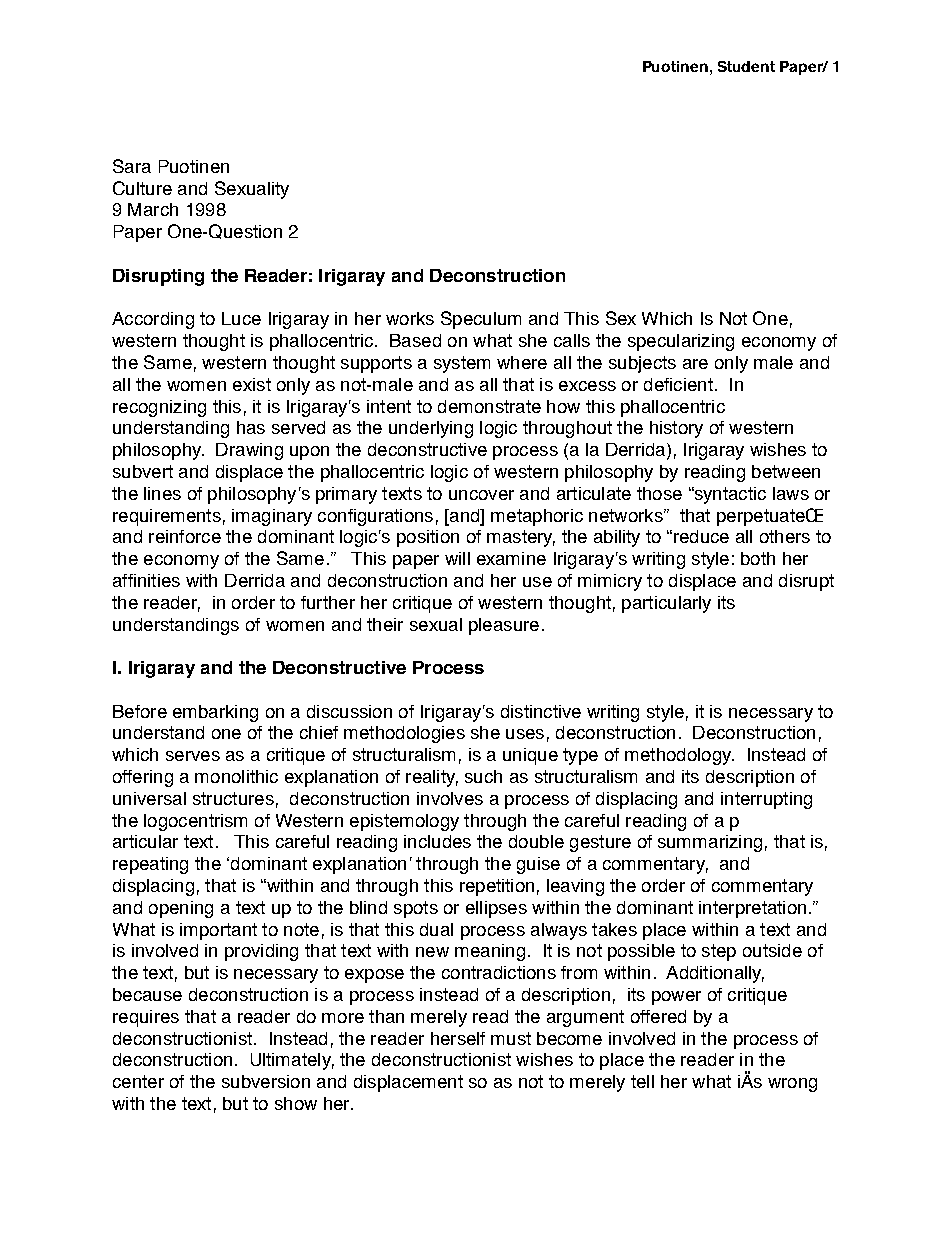 The width and height of the screenshot is (952, 1233). I want to click on herself, so click(458, 1038).
